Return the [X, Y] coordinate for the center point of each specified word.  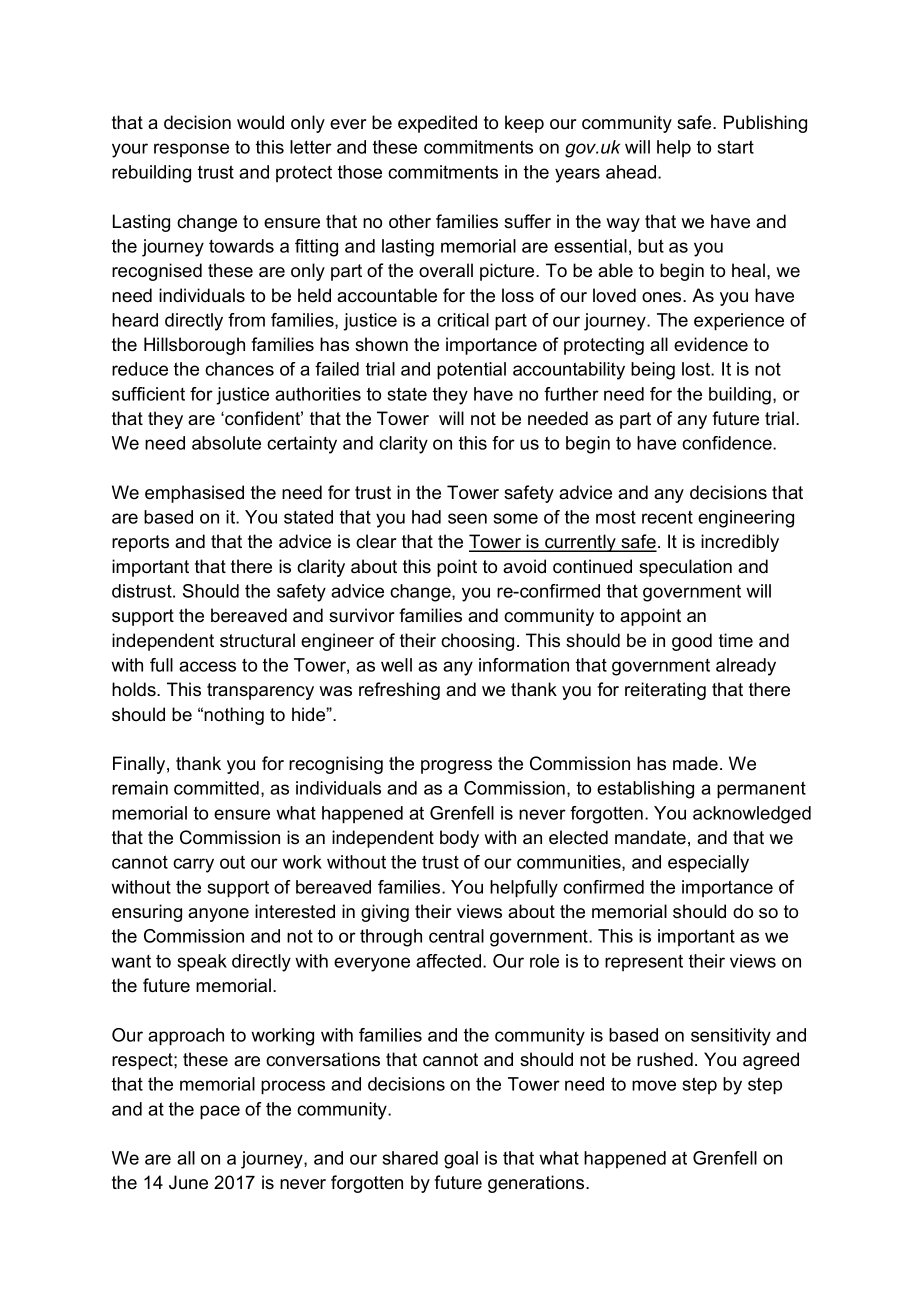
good [692, 642]
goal [461, 1160]
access [207, 666]
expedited [437, 124]
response [191, 150]
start [736, 147]
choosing [477, 642]
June [188, 1182]
